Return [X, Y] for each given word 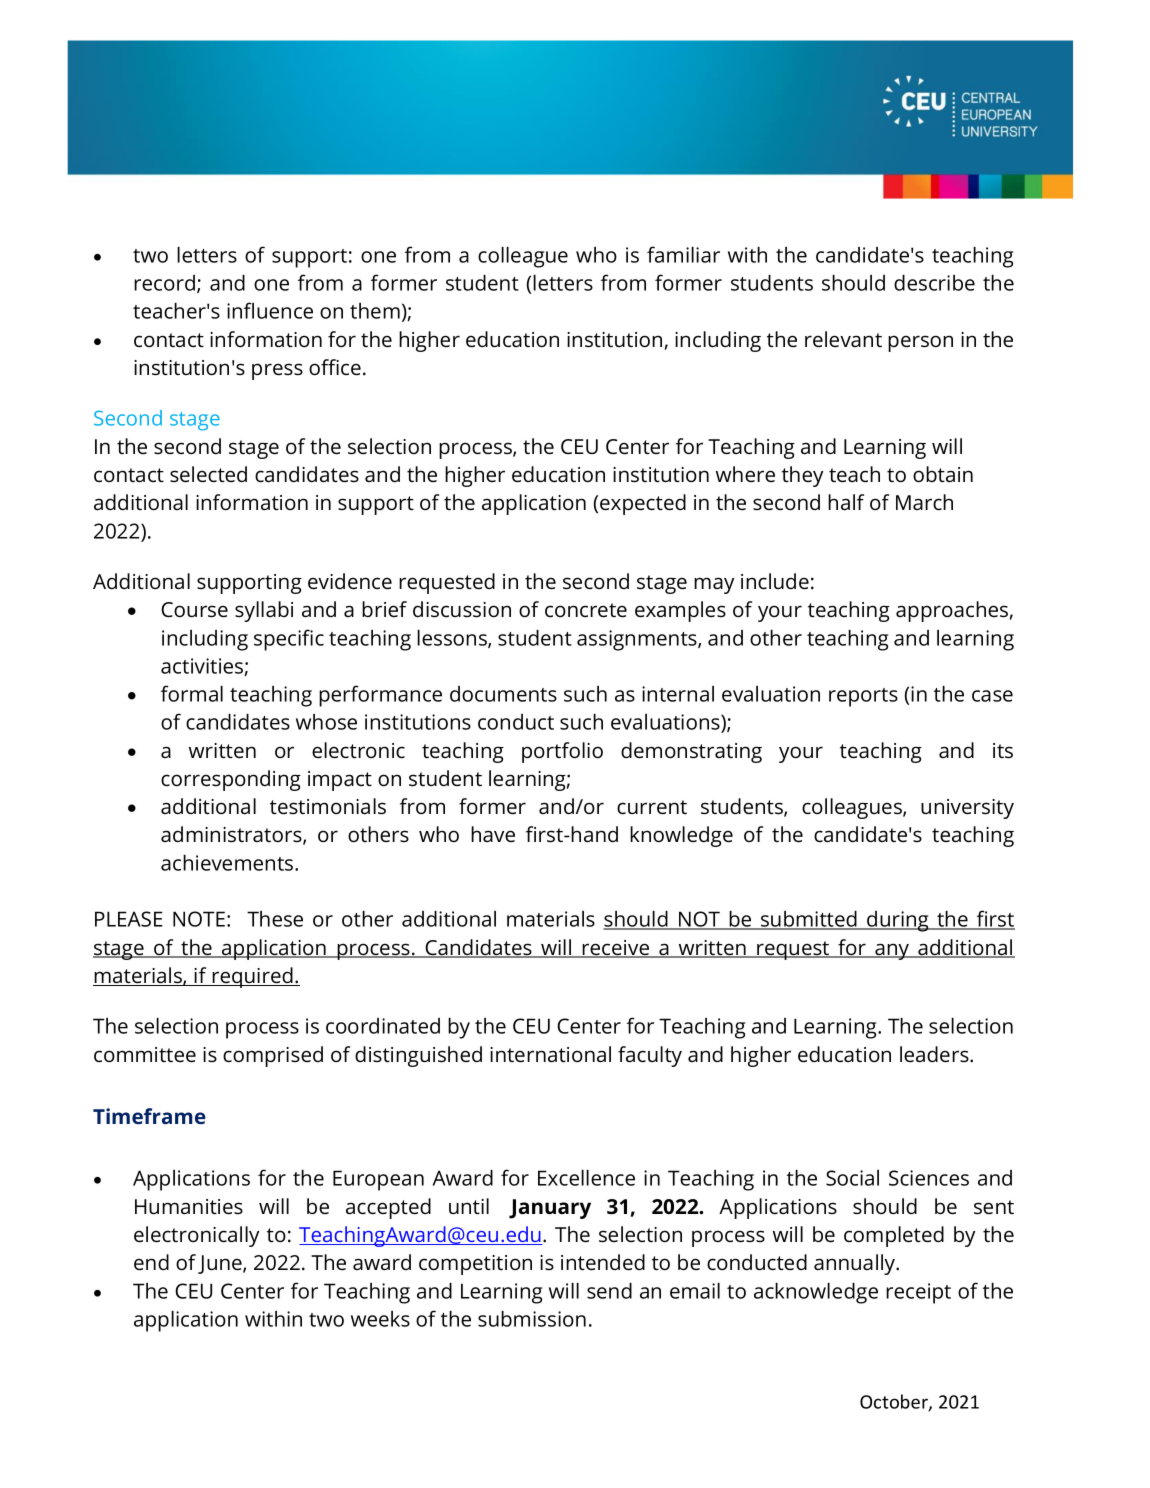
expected [643, 504]
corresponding [231, 780]
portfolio [562, 752]
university [967, 809]
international [550, 1054]
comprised [273, 1056]
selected [208, 474]
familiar [683, 254]
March [924, 502]
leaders [935, 1054]
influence [270, 310]
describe [934, 283]
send [609, 1291]
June [221, 1264]
